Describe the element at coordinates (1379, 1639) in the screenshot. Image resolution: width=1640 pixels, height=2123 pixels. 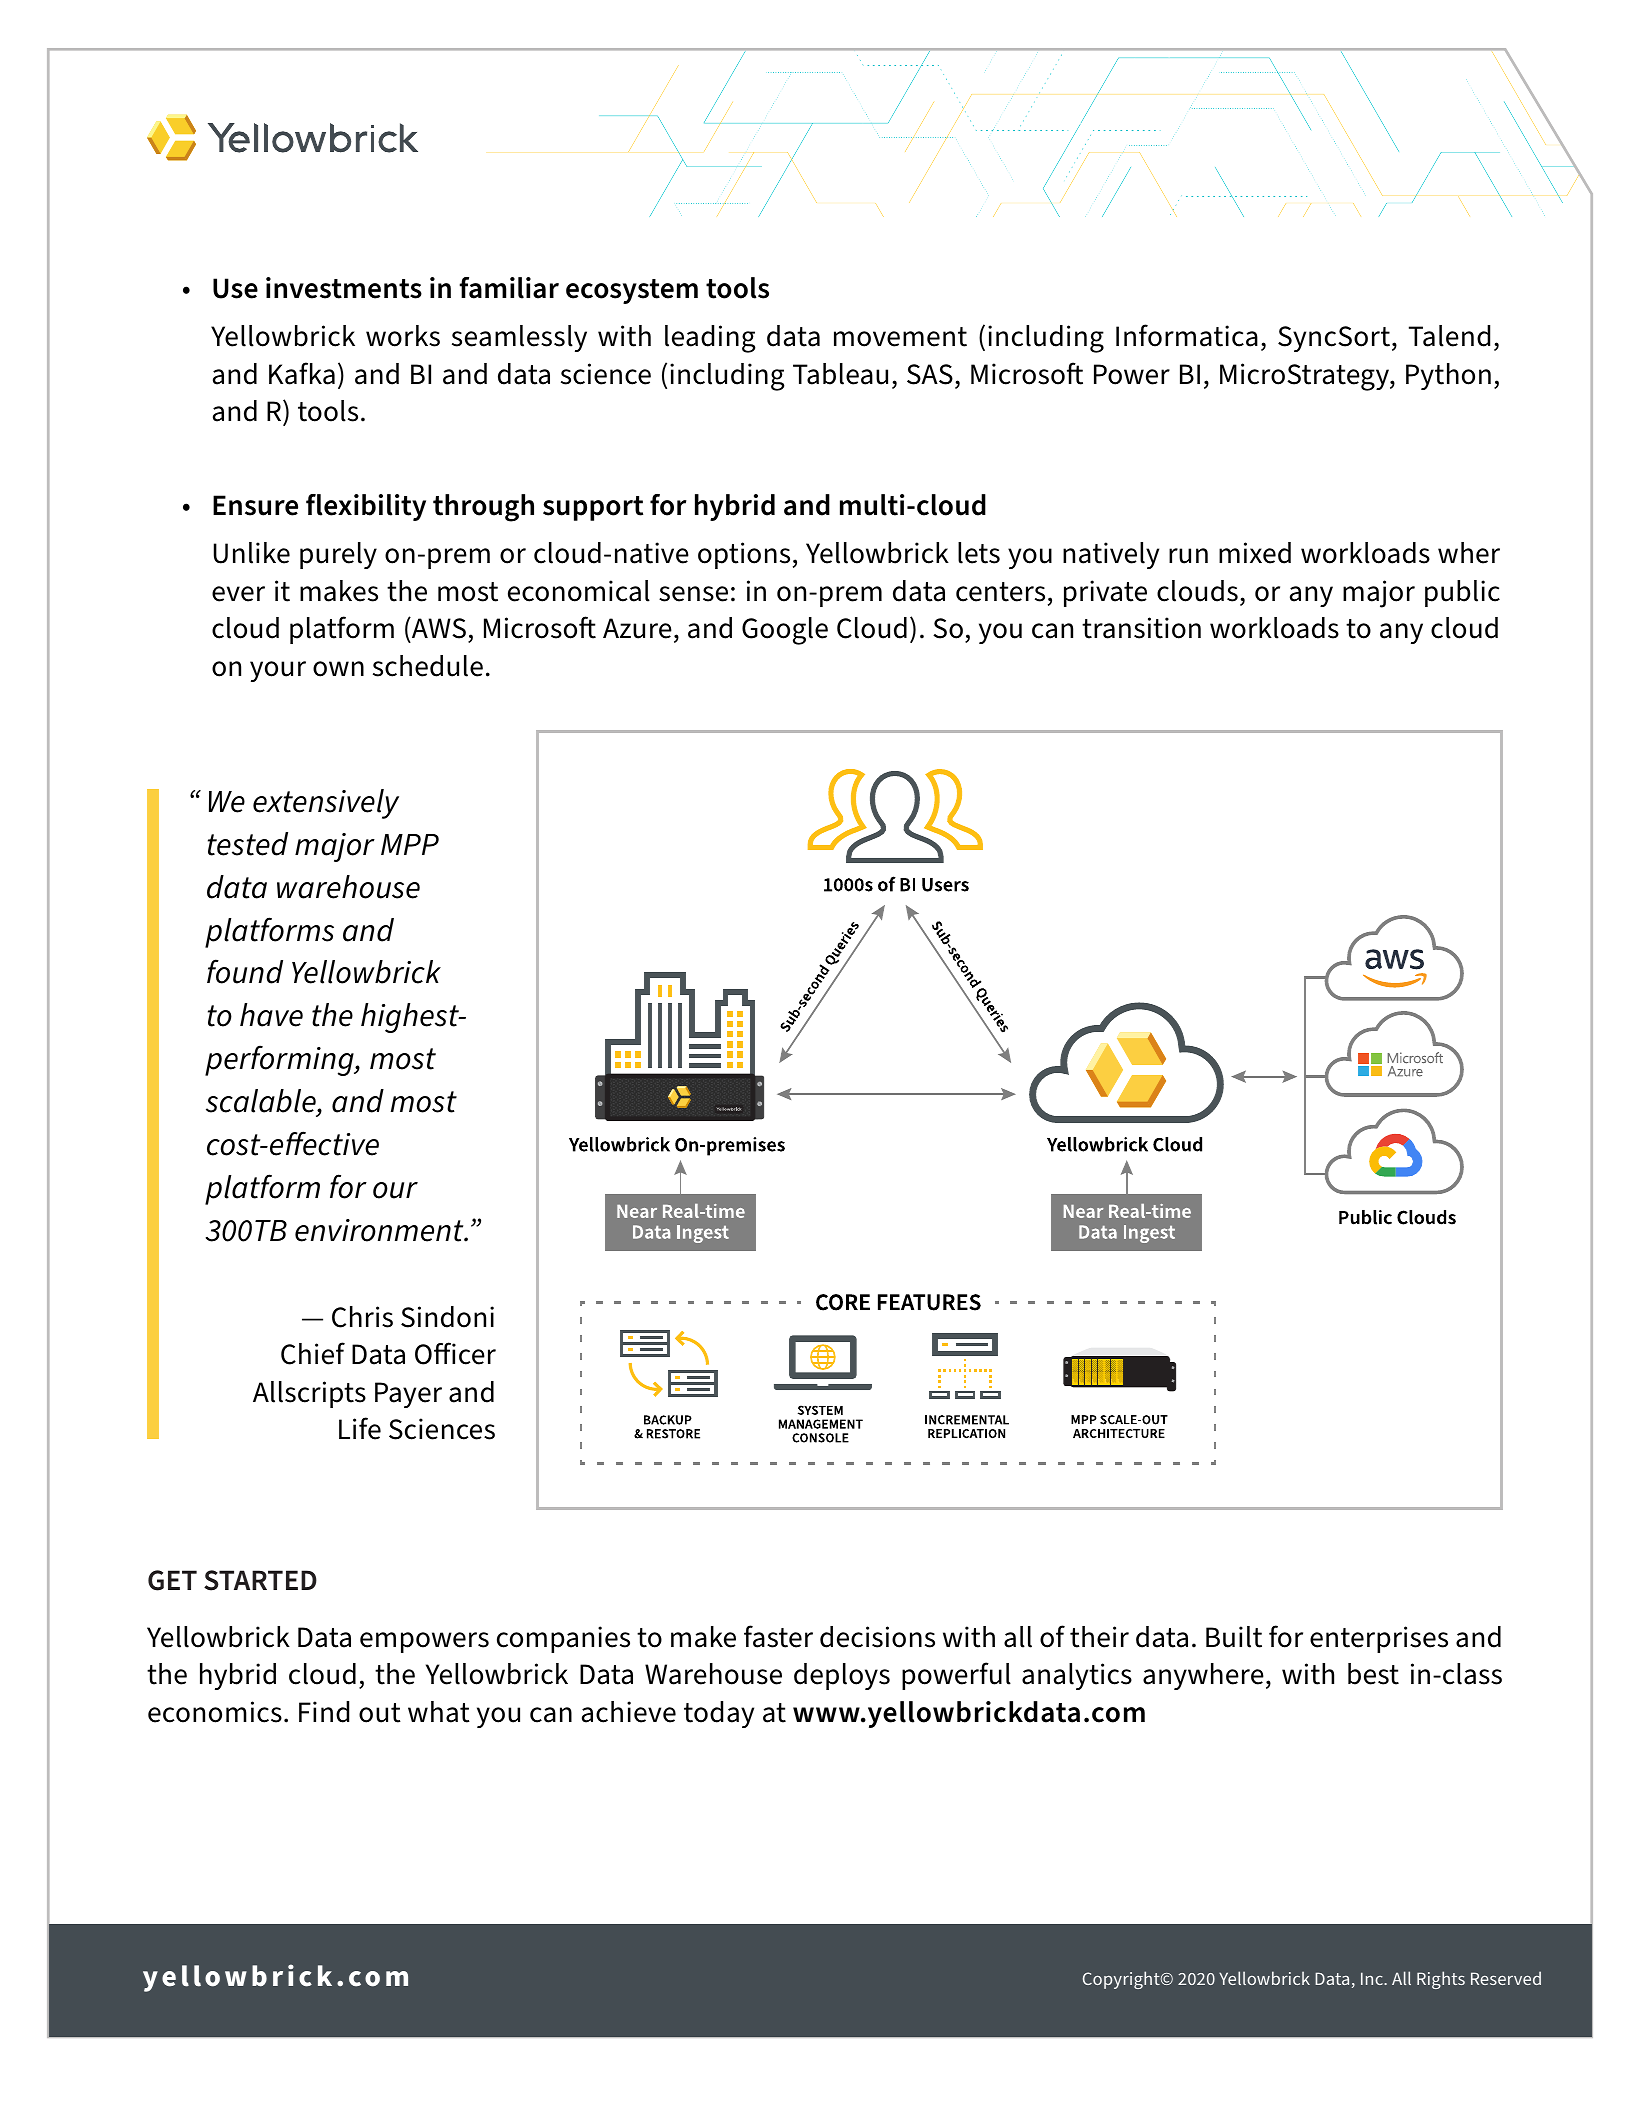
I see `enterprises` at that location.
